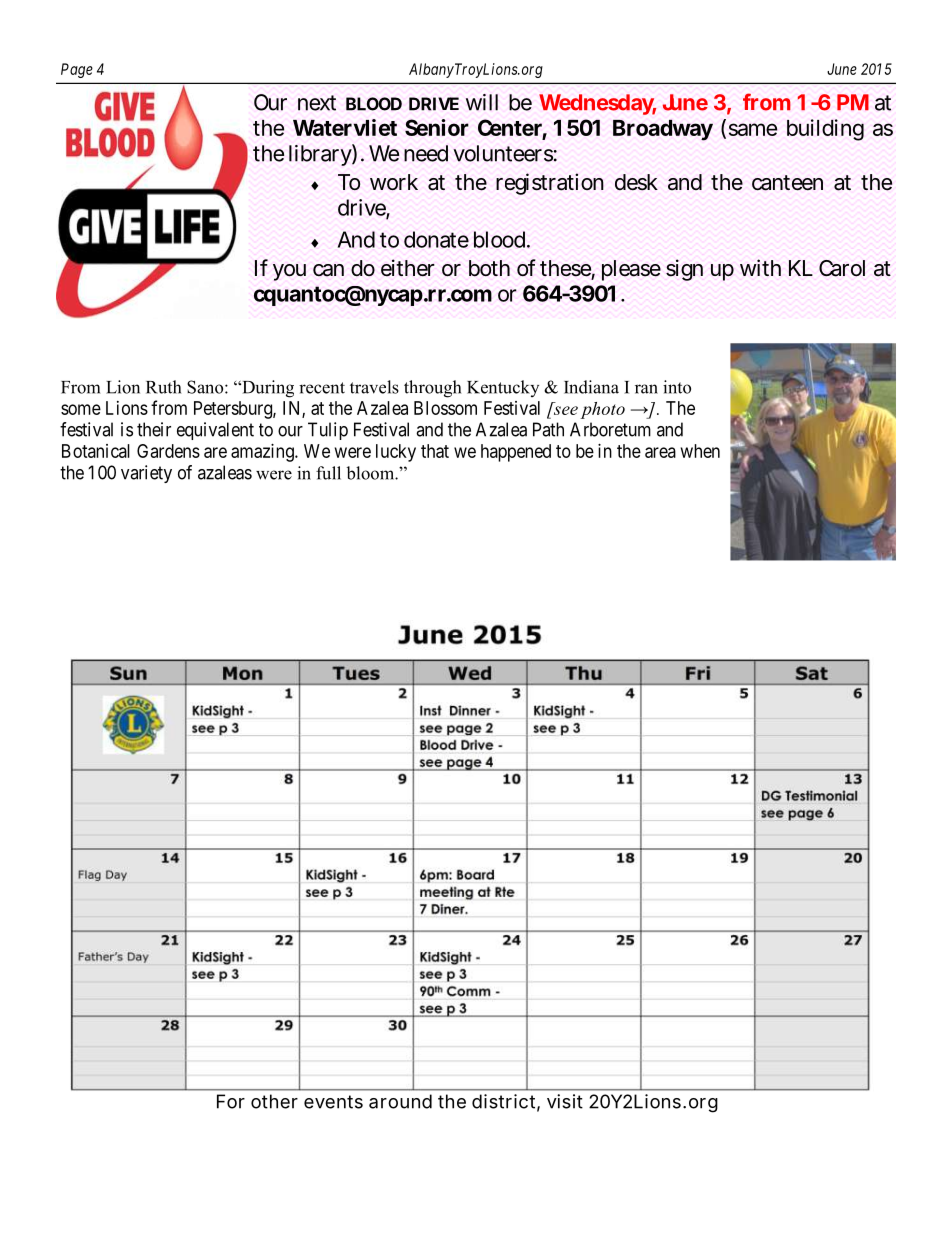  I want to click on same, so click(753, 129).
